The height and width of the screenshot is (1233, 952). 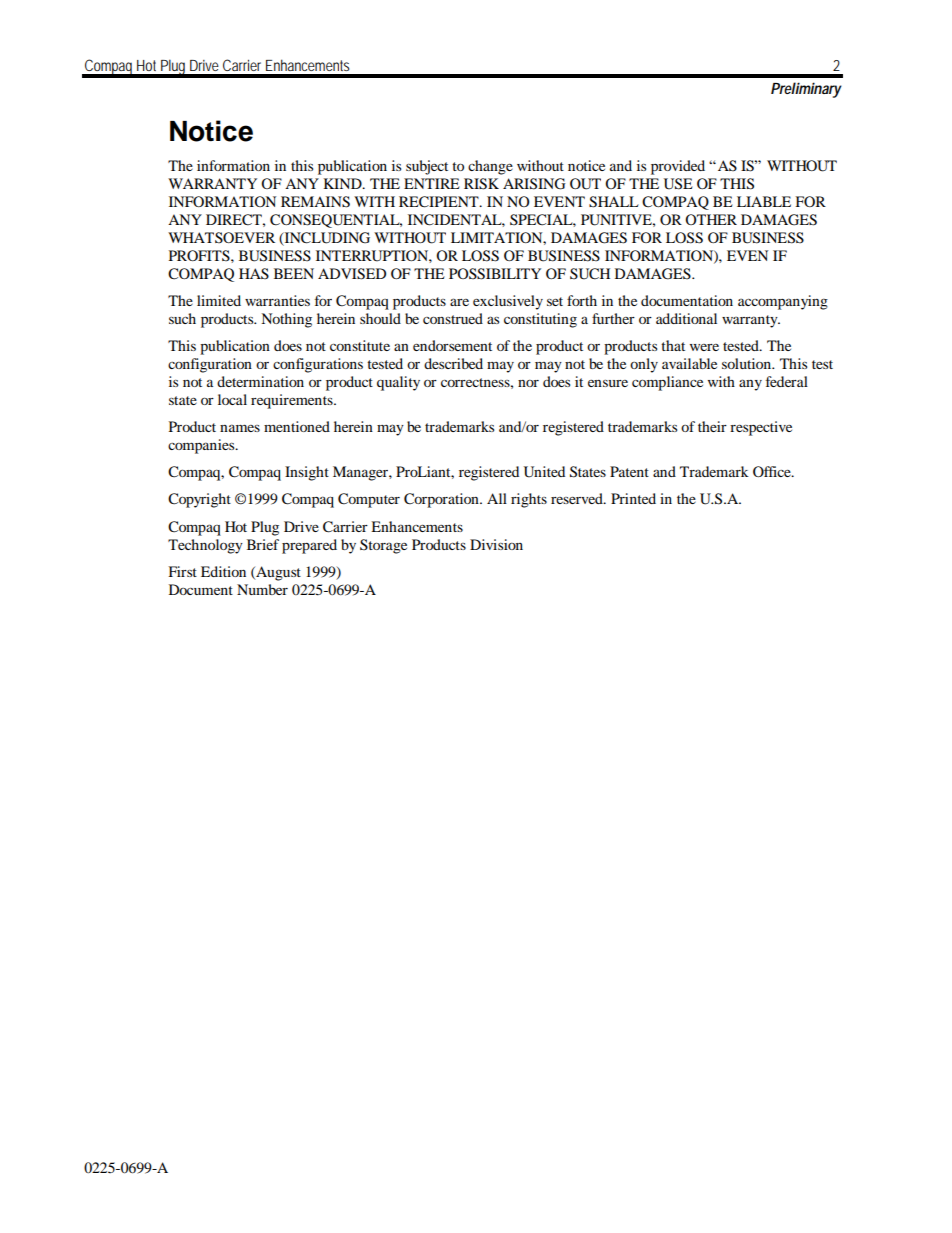 I want to click on Edition, so click(x=223, y=571).
